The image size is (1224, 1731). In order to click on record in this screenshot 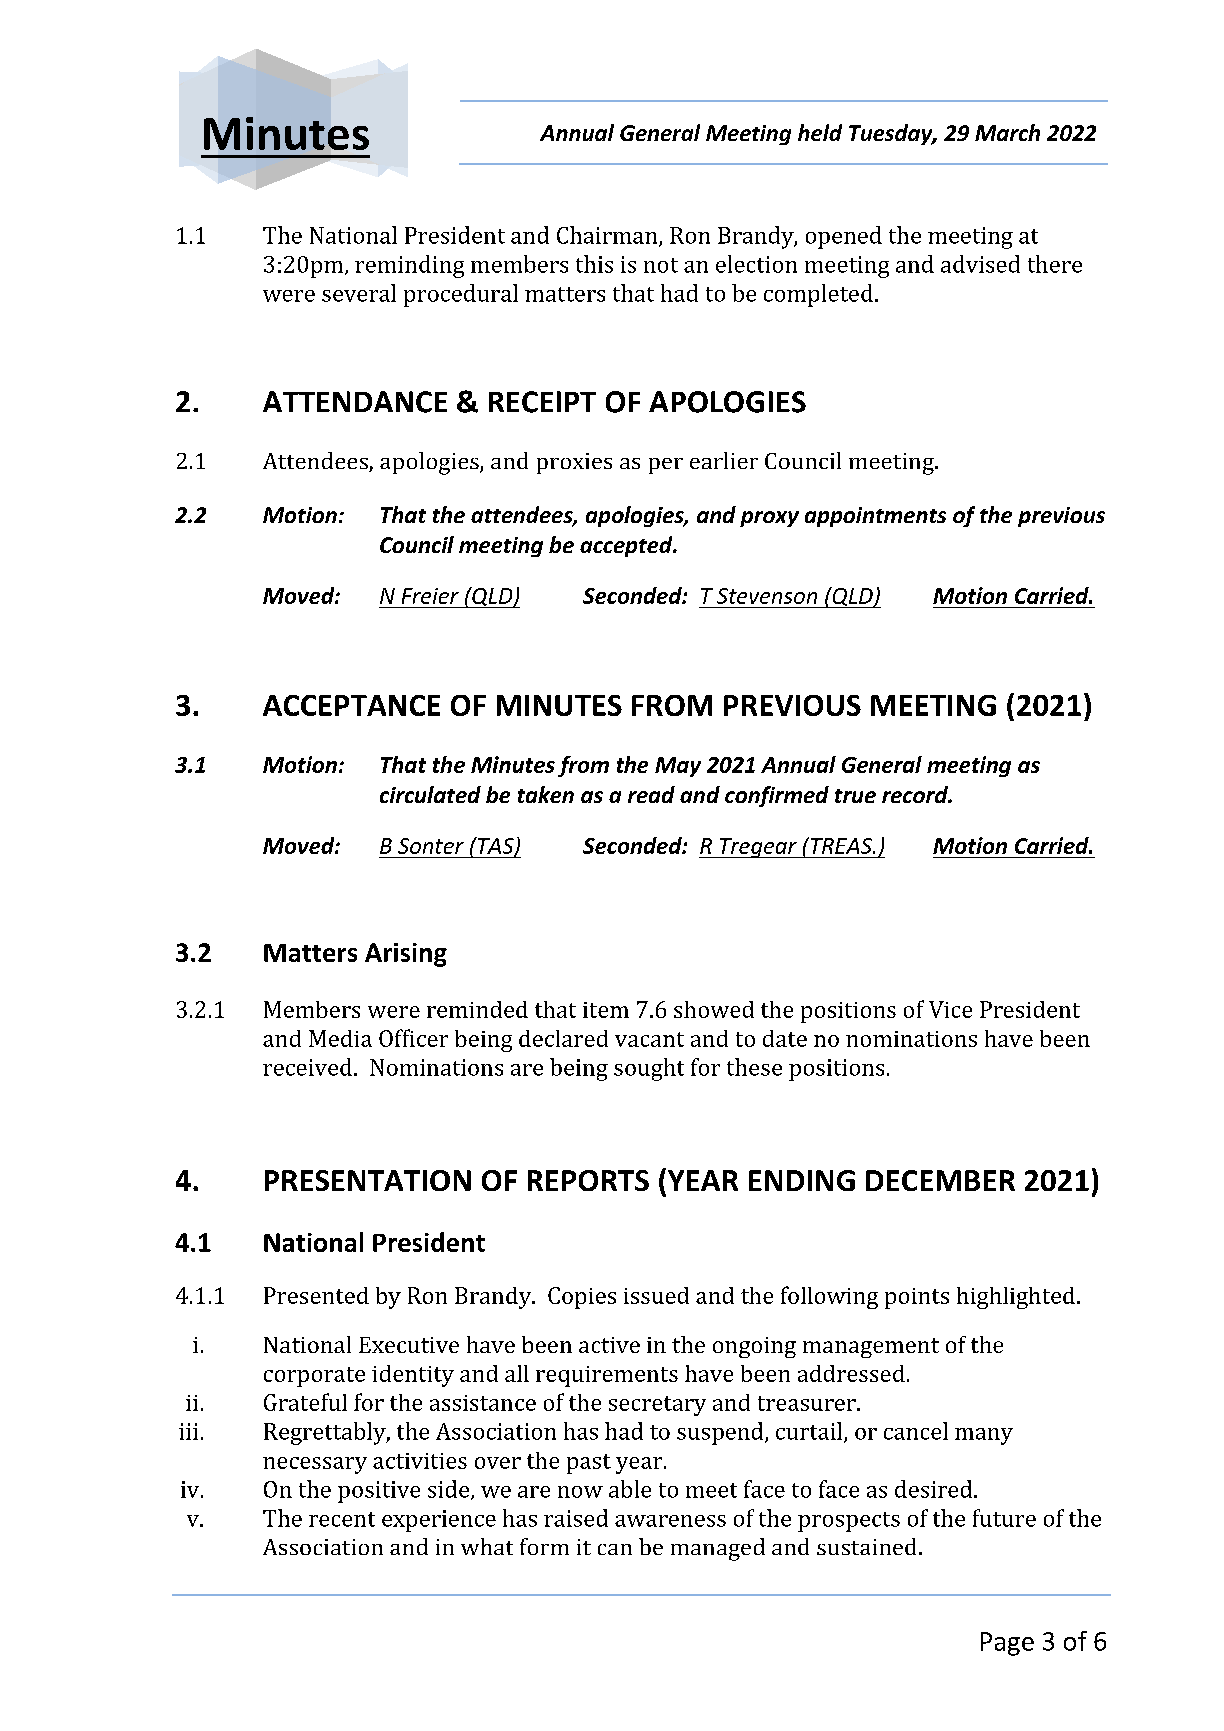, I will do `click(916, 794)`.
